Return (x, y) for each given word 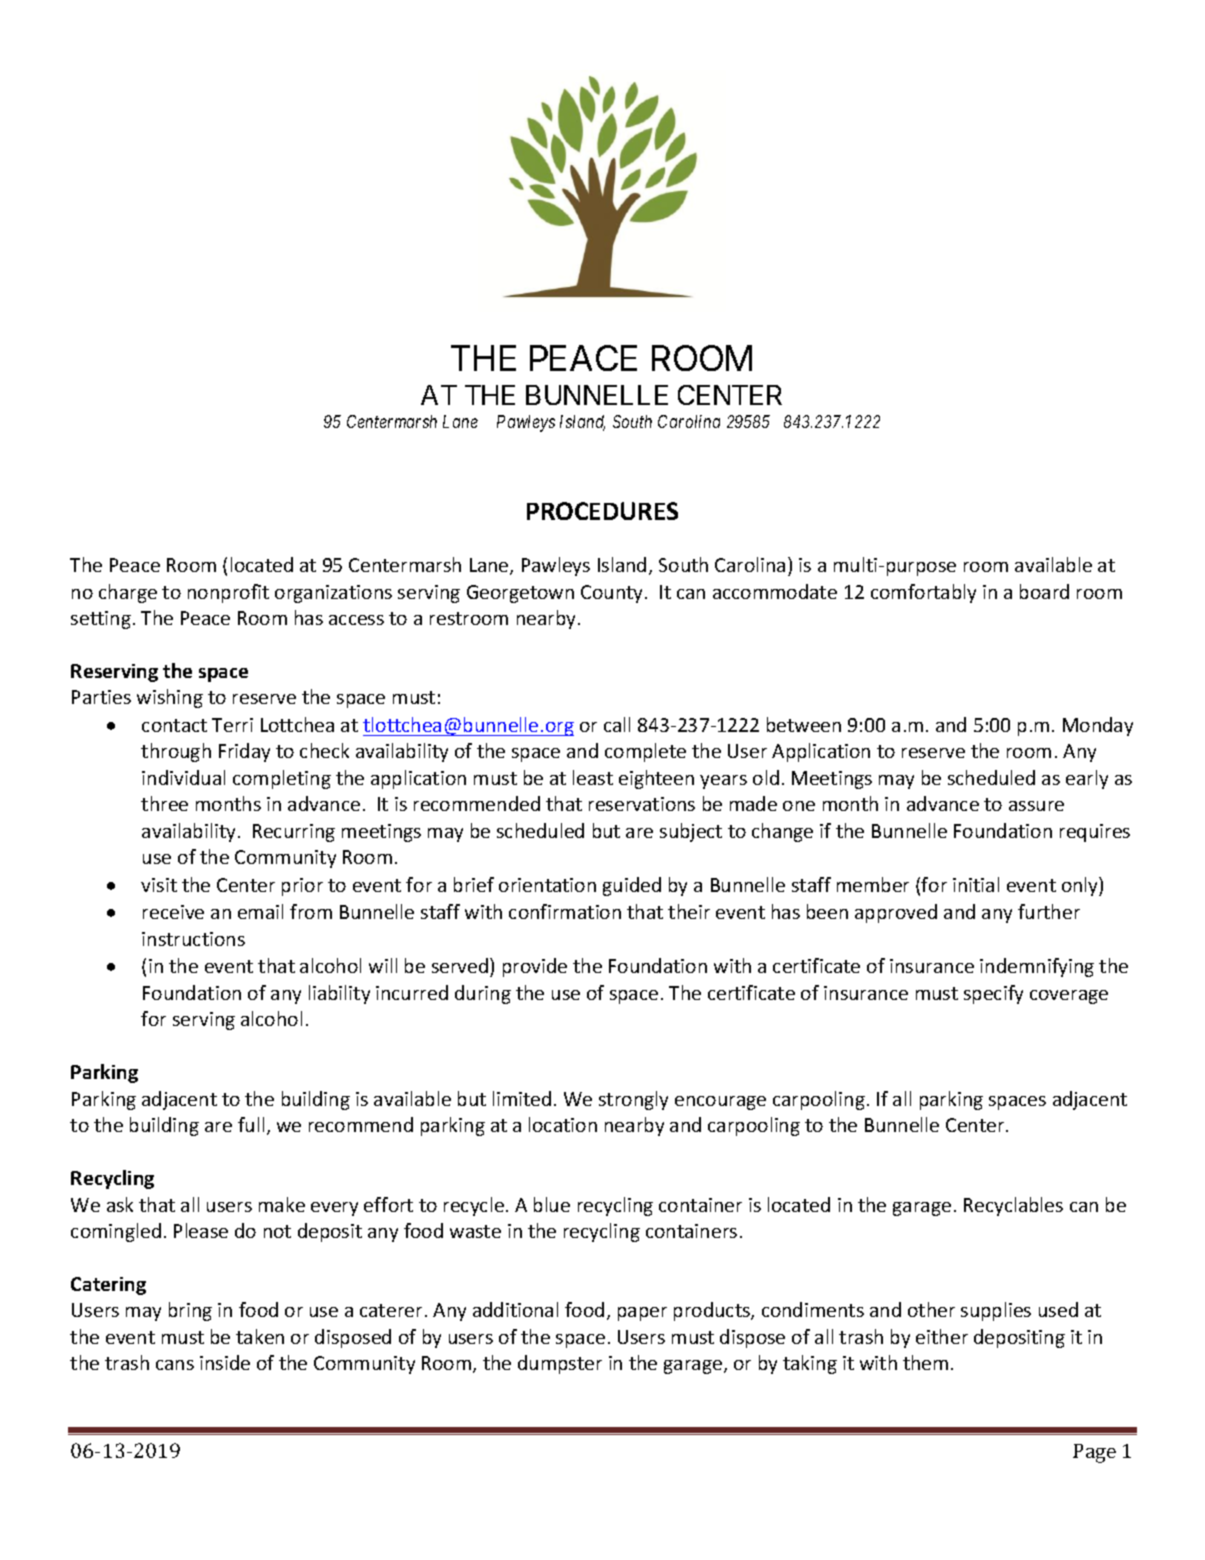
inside (225, 1362)
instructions (193, 939)
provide (535, 967)
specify (993, 994)
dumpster (560, 1364)
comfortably (923, 593)
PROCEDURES (602, 511)
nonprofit (228, 593)
